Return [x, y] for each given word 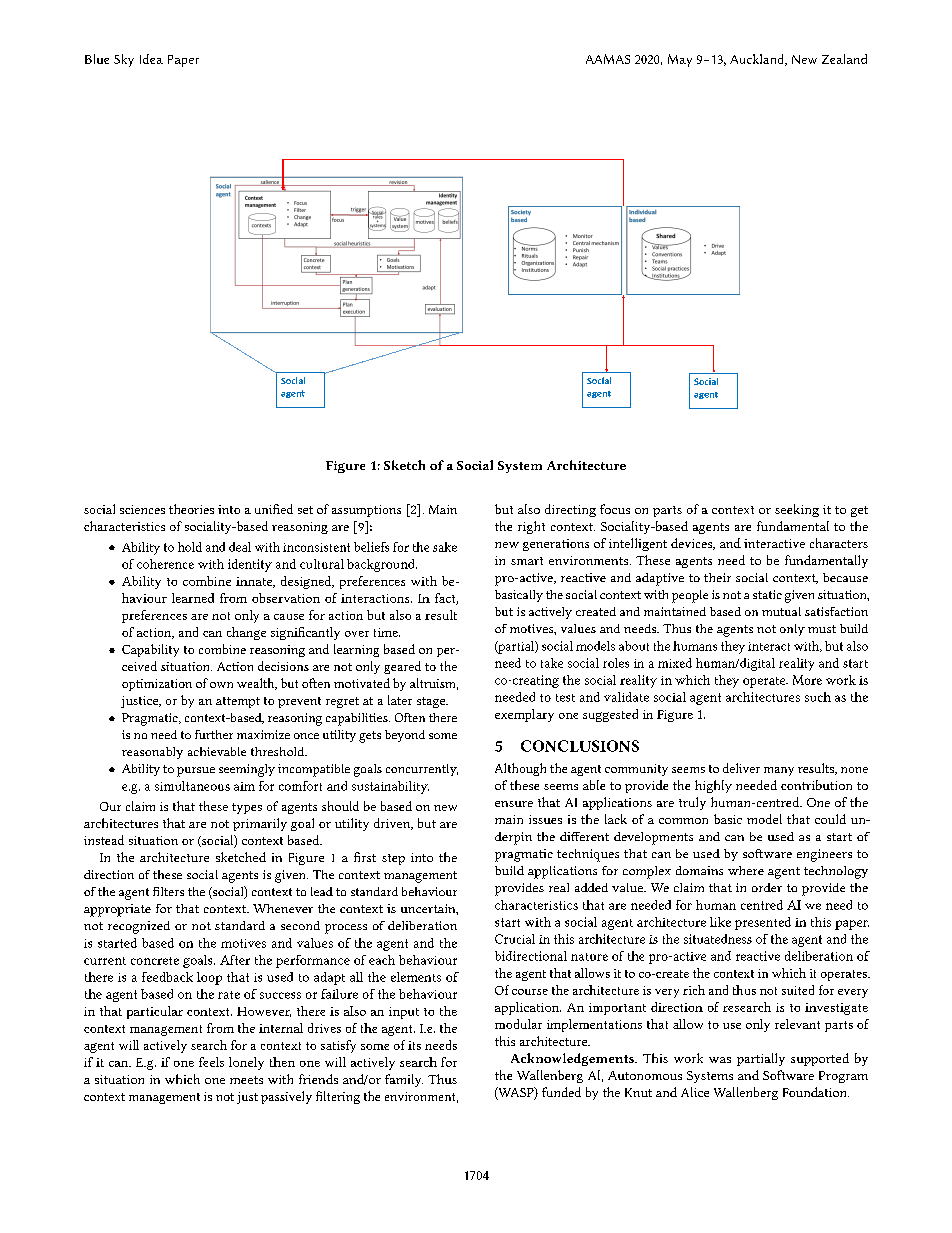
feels [211, 1062]
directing [570, 510]
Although [520, 769]
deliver [741, 768]
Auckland [758, 60]
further [214, 734]
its [414, 1045]
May [680, 60]
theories [191, 509]
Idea [151, 59]
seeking [797, 510]
